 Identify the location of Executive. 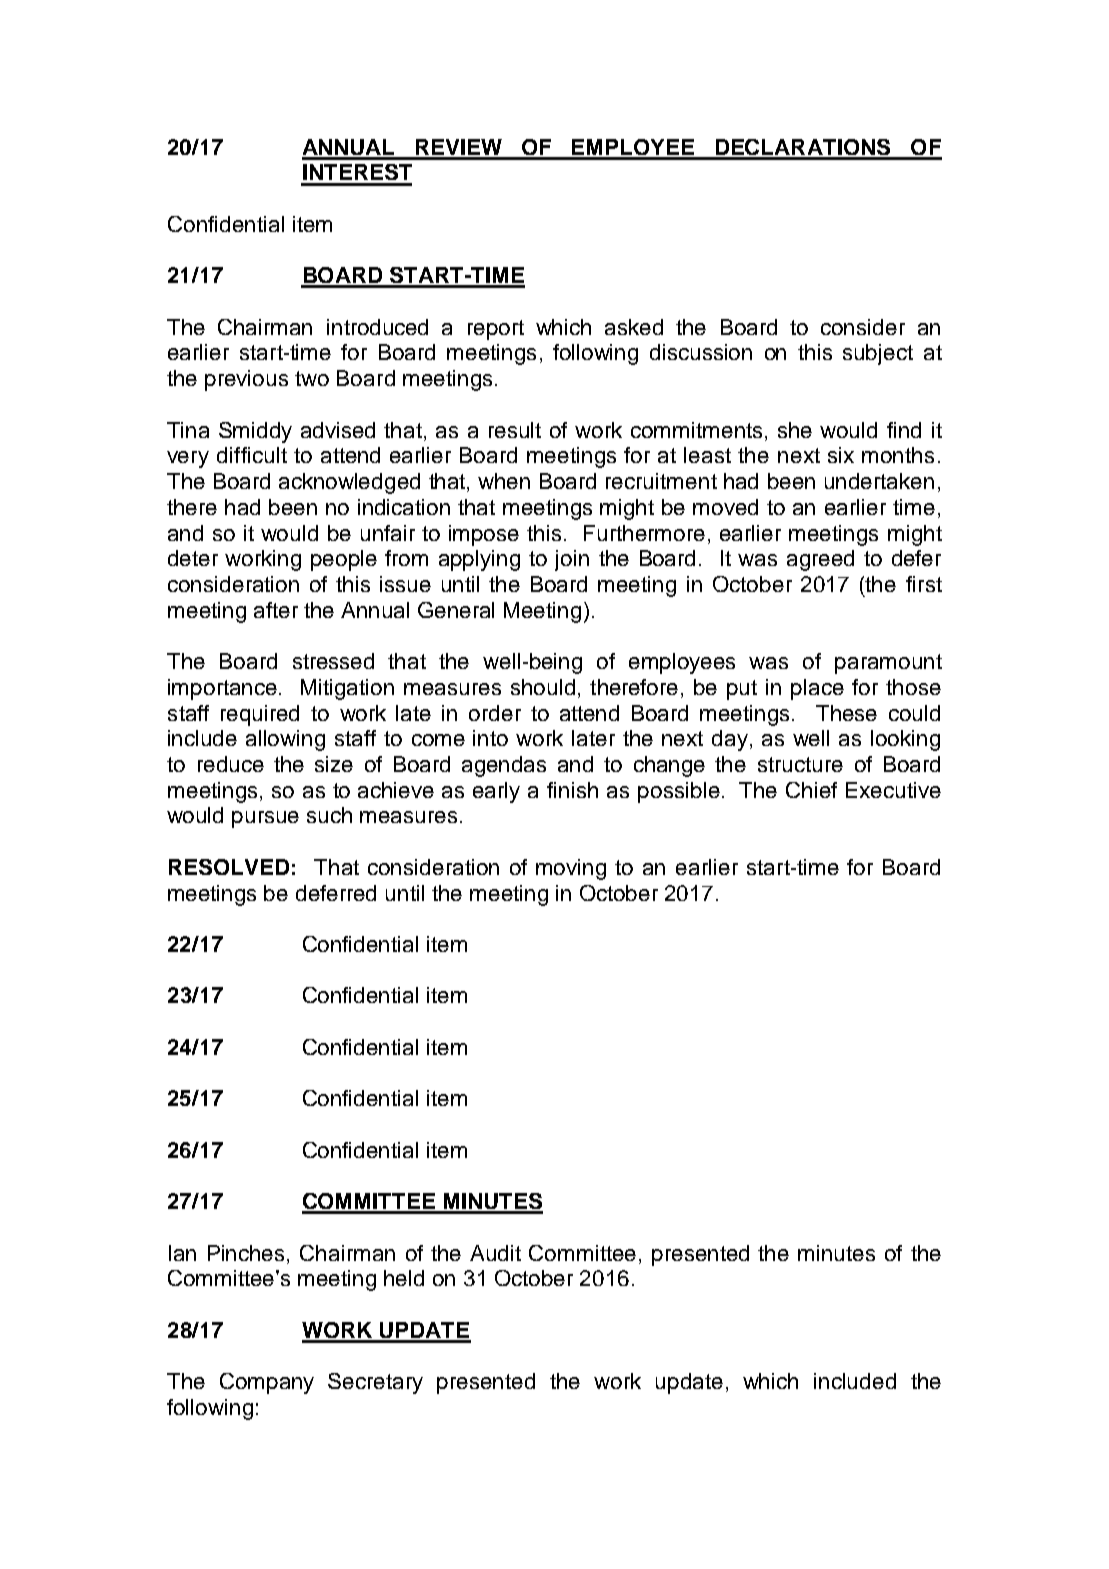
(893, 790).
